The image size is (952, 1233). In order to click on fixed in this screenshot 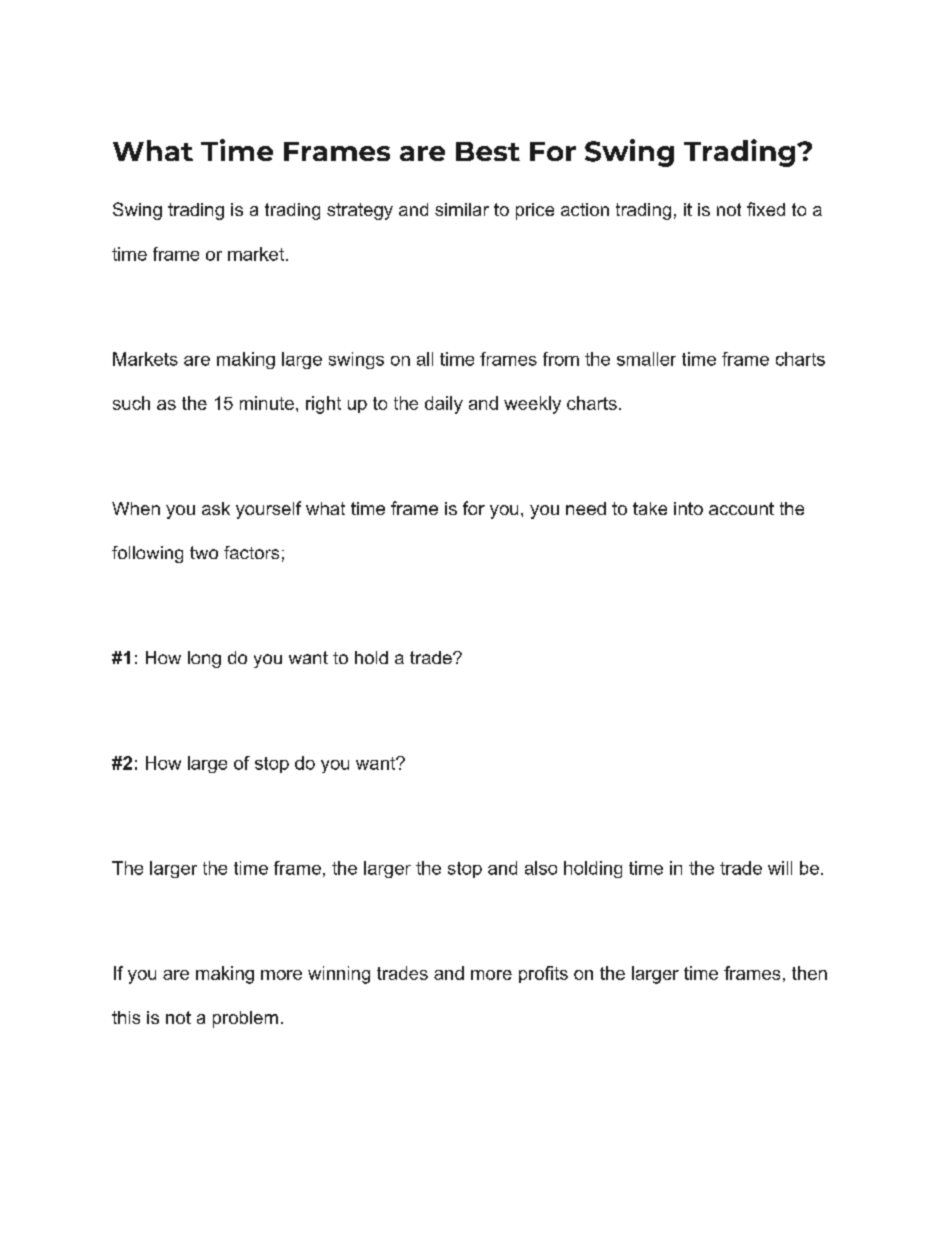, I will do `click(766, 209)`.
